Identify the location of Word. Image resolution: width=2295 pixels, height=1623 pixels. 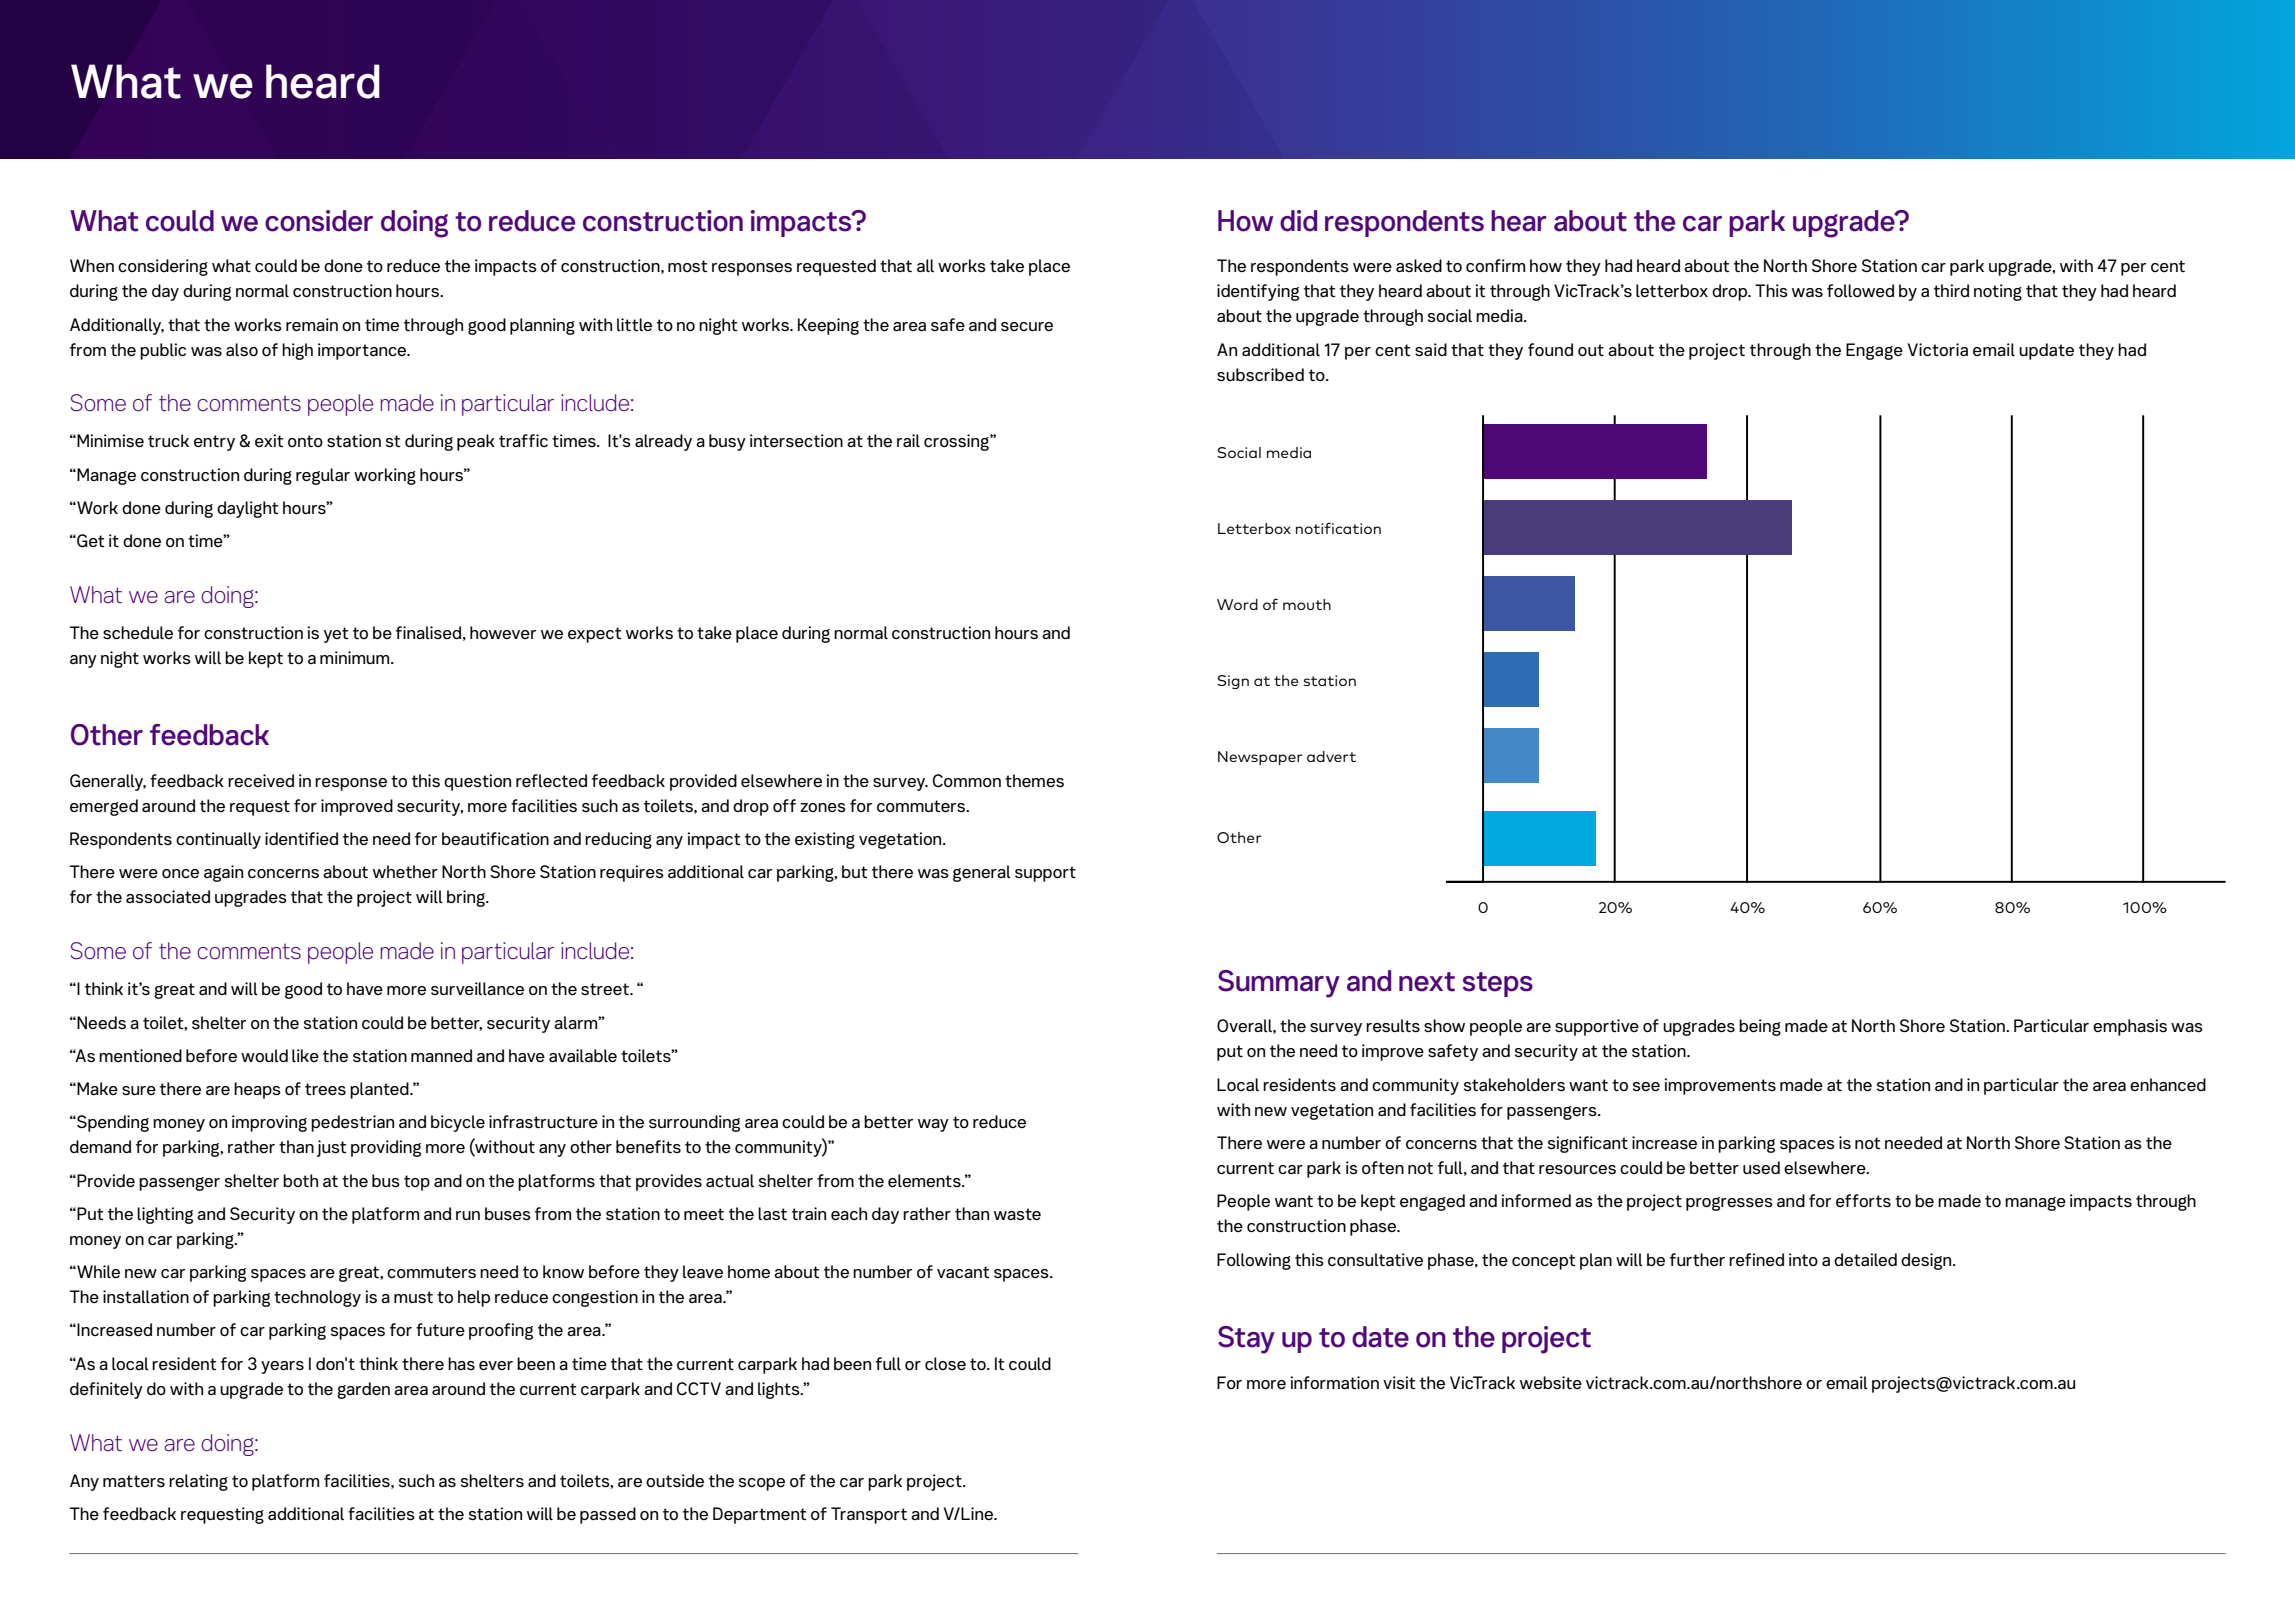
(1237, 604).
